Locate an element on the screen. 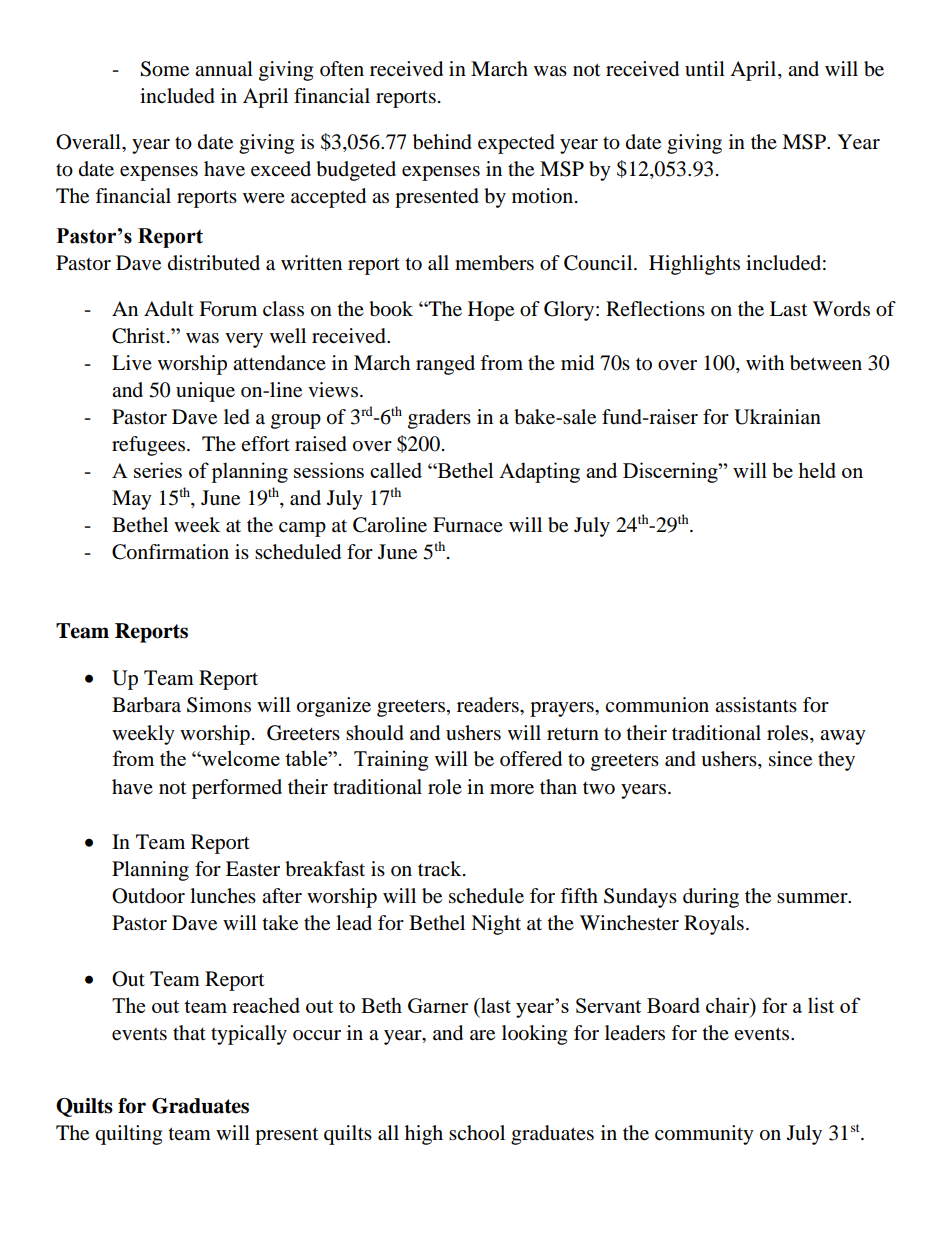  held is located at coordinates (817, 470).
